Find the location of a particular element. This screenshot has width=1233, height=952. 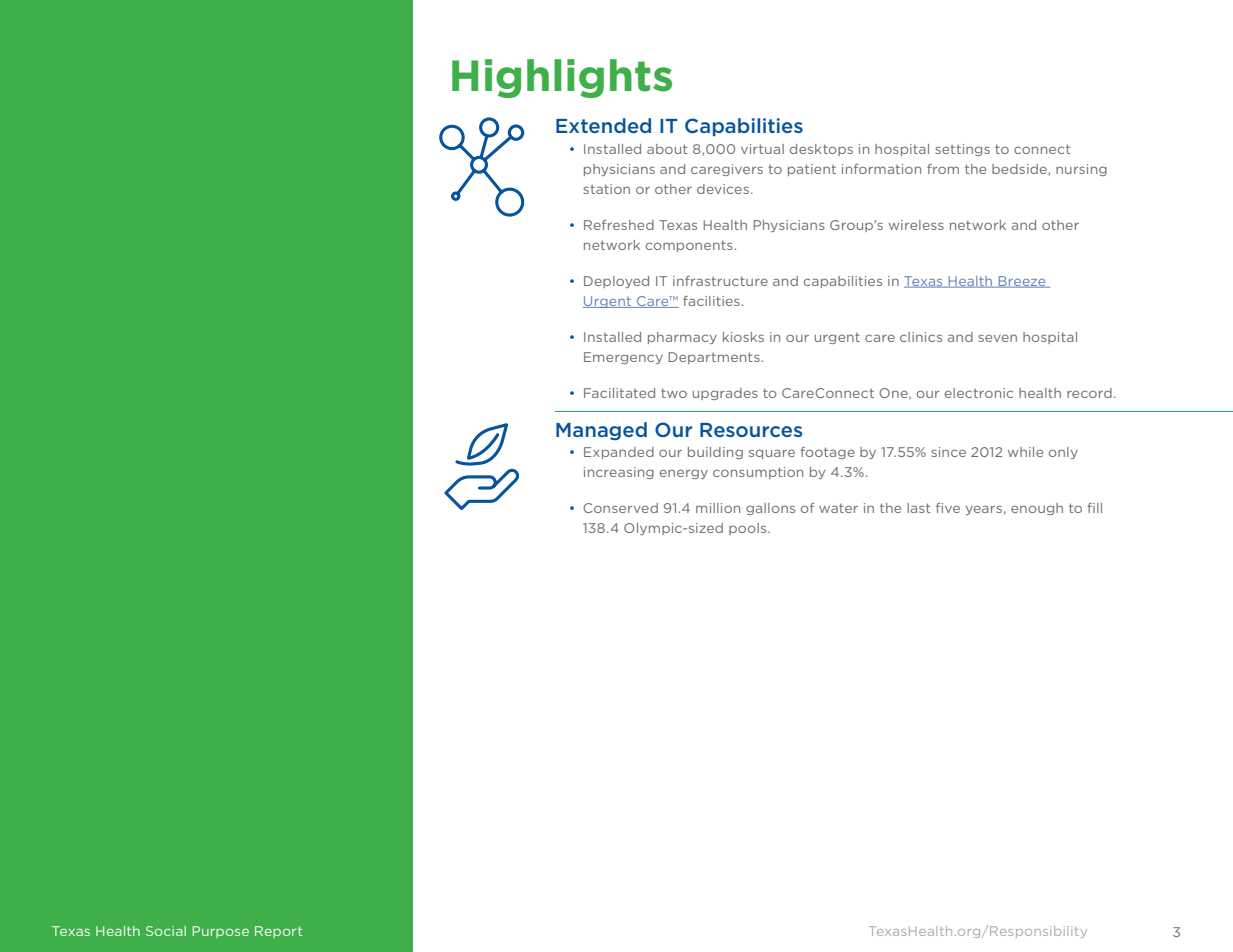

million is located at coordinates (718, 508).
